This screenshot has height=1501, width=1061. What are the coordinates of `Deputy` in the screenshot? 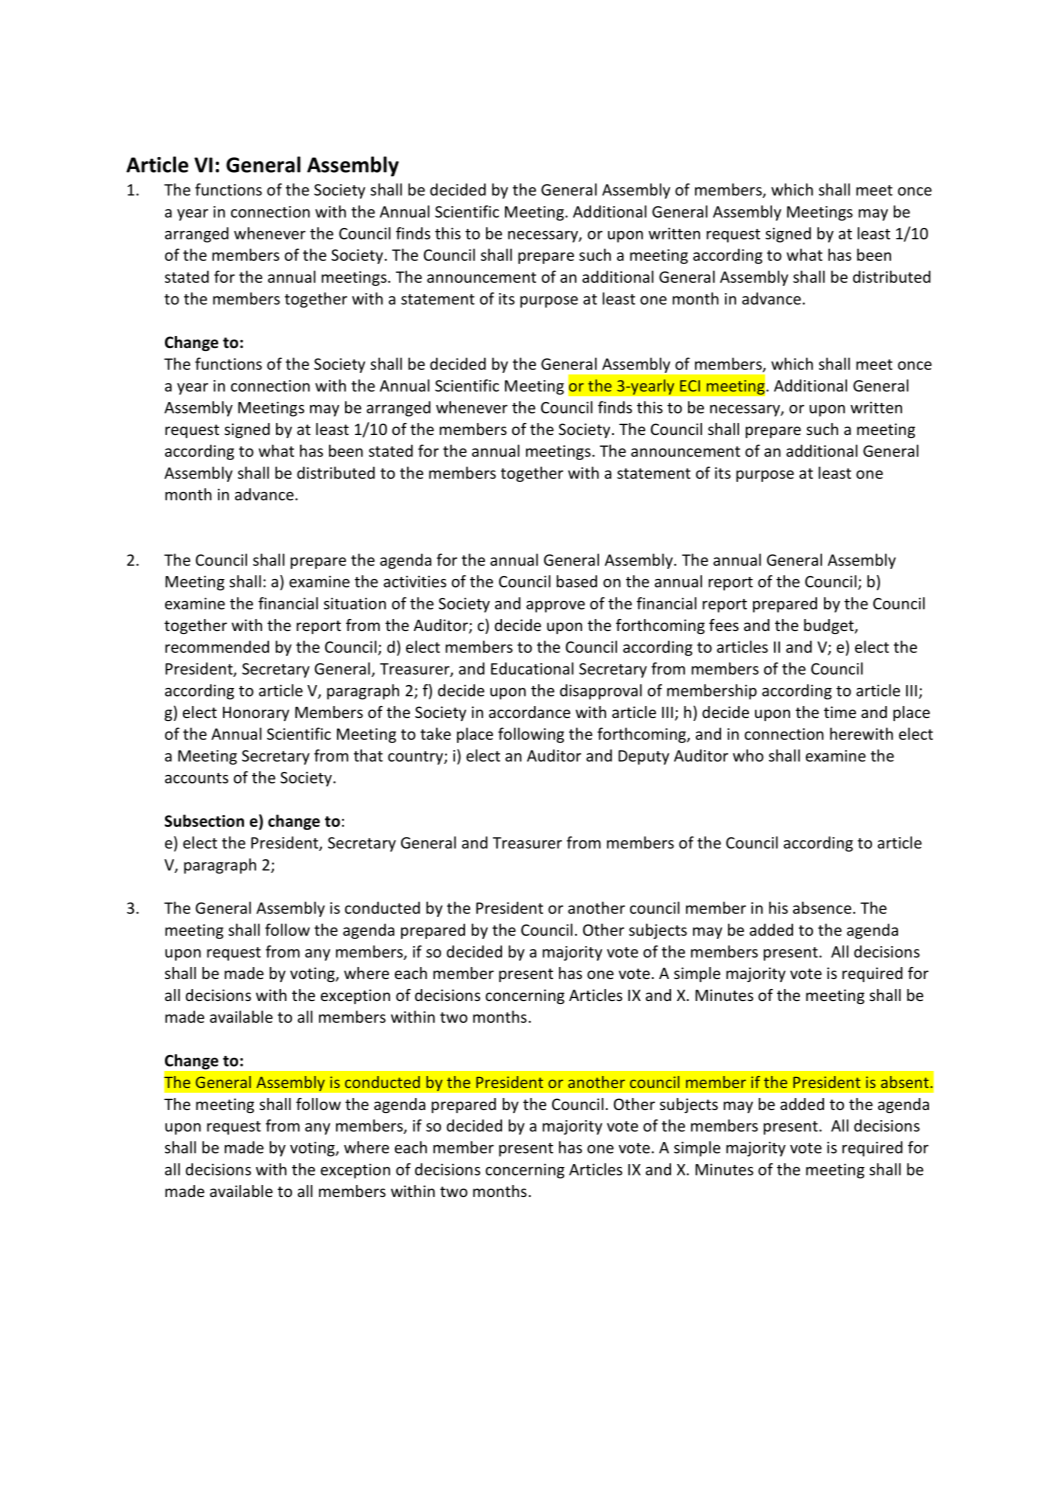 It's located at (643, 757).
